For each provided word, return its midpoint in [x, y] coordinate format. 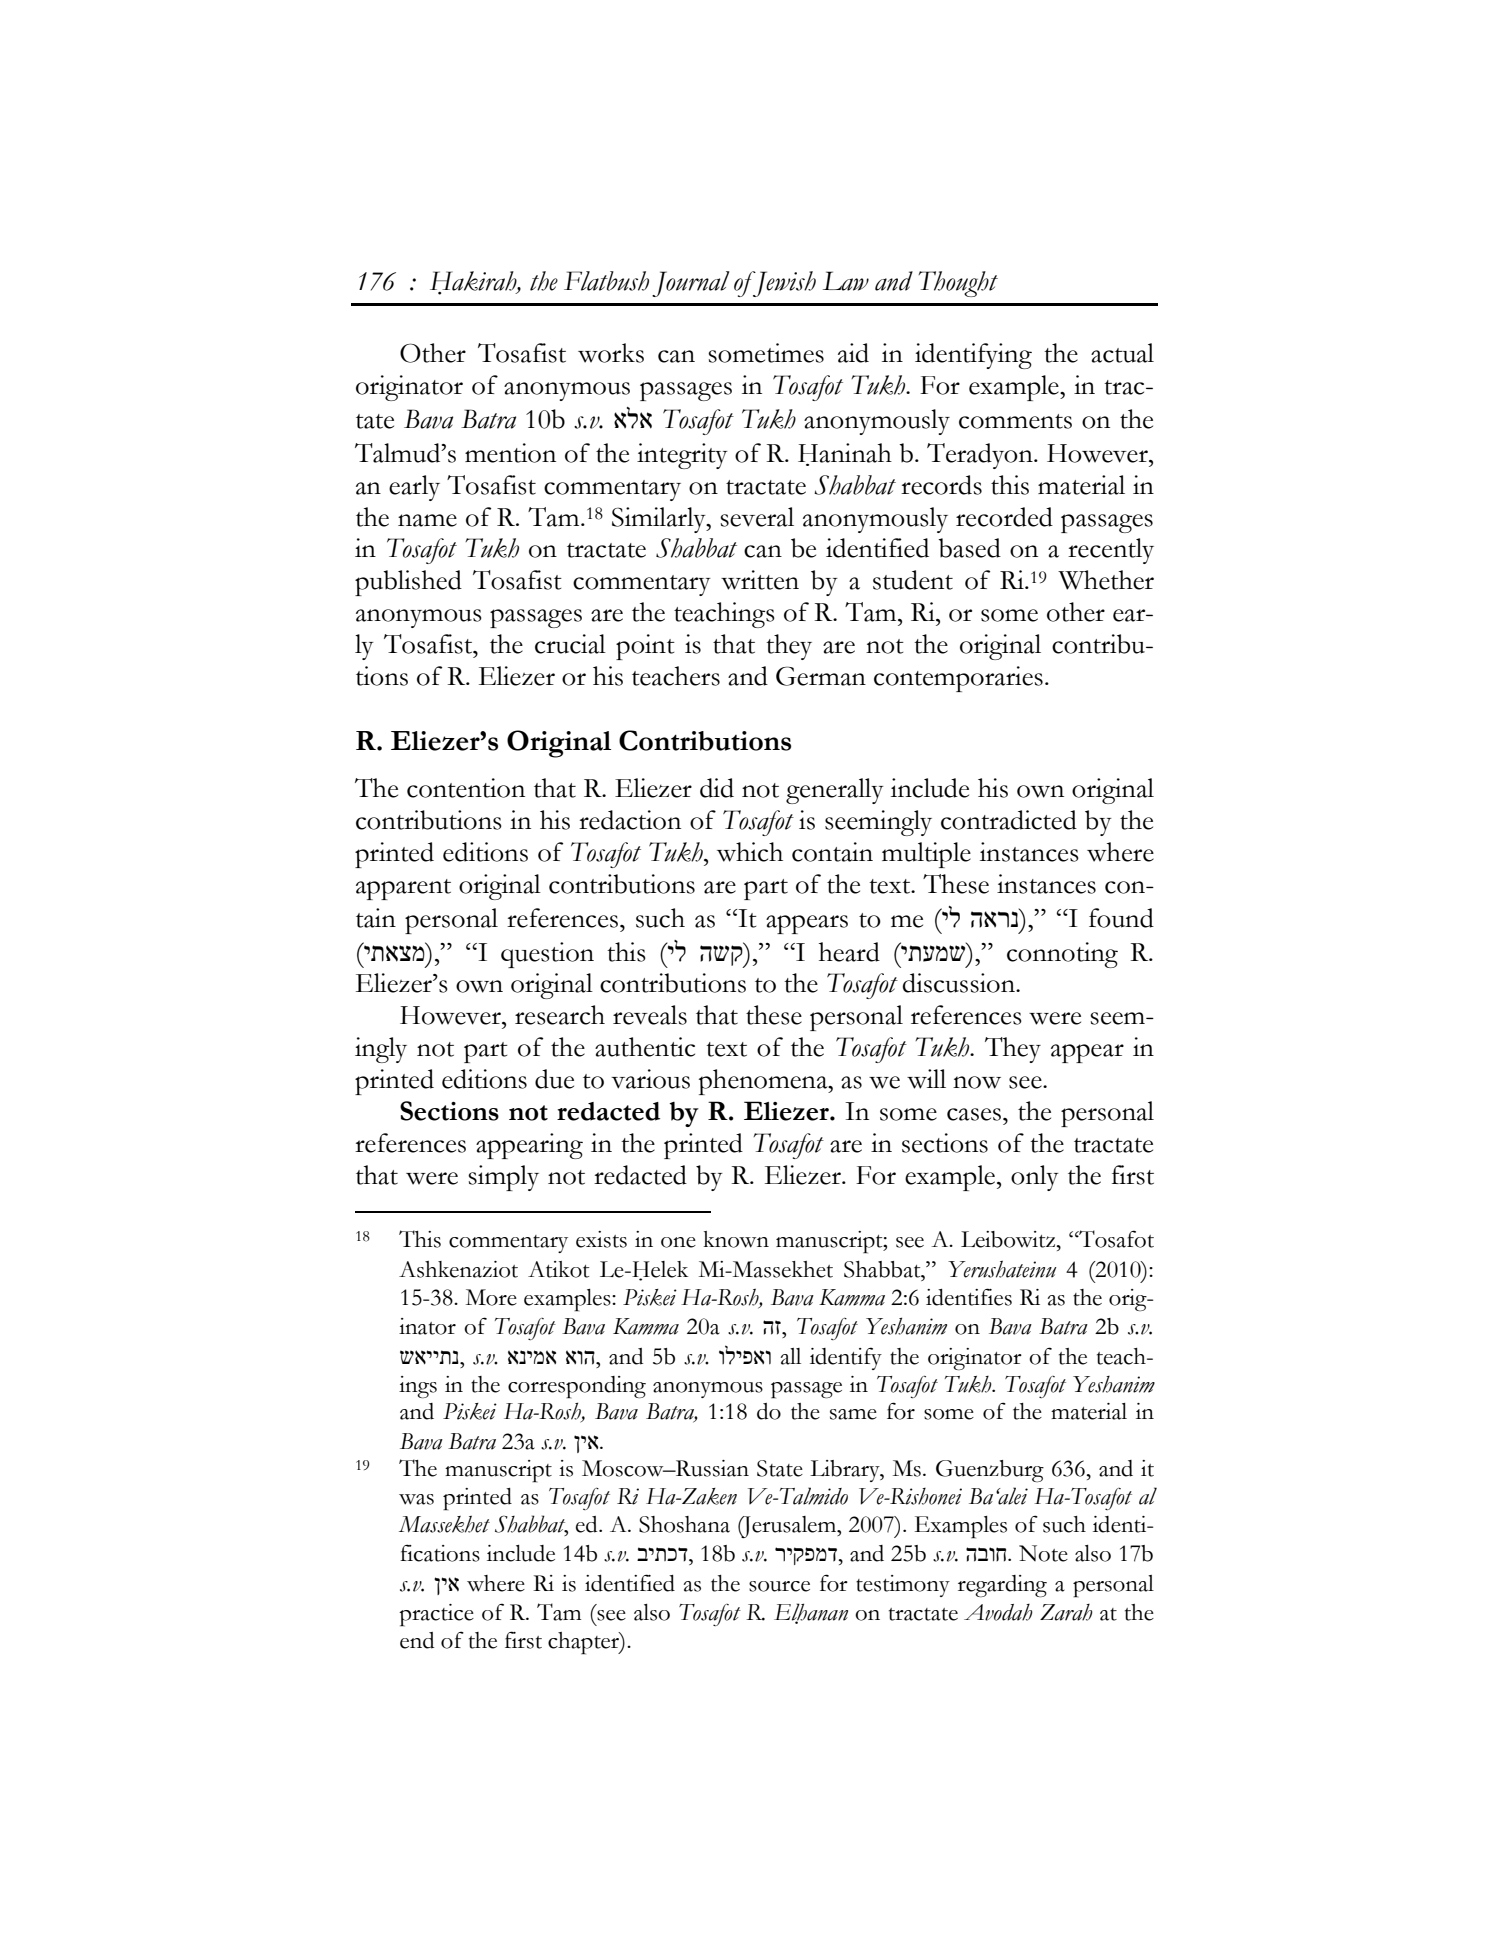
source [779, 1586]
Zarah [1066, 1612]
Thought [958, 284]
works [611, 353]
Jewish [783, 284]
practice [436, 1615]
